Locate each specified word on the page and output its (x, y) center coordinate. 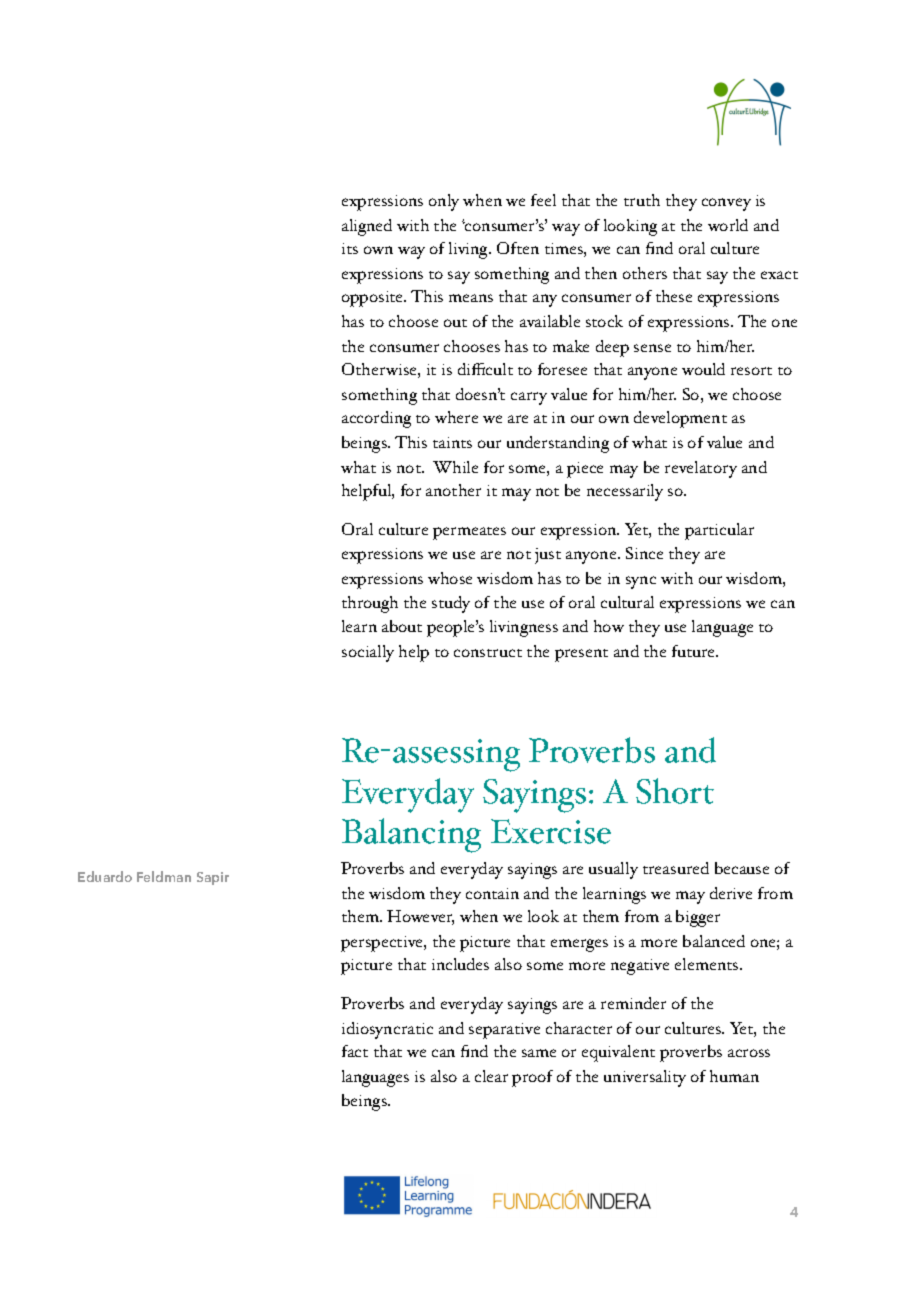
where (456, 417)
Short (675, 791)
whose (450, 578)
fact (355, 1051)
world (728, 225)
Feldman (164, 876)
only (444, 202)
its (350, 248)
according (376, 419)
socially (368, 653)
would (703, 369)
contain (492, 893)
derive (731, 893)
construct (488, 653)
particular (719, 531)
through (370, 604)
